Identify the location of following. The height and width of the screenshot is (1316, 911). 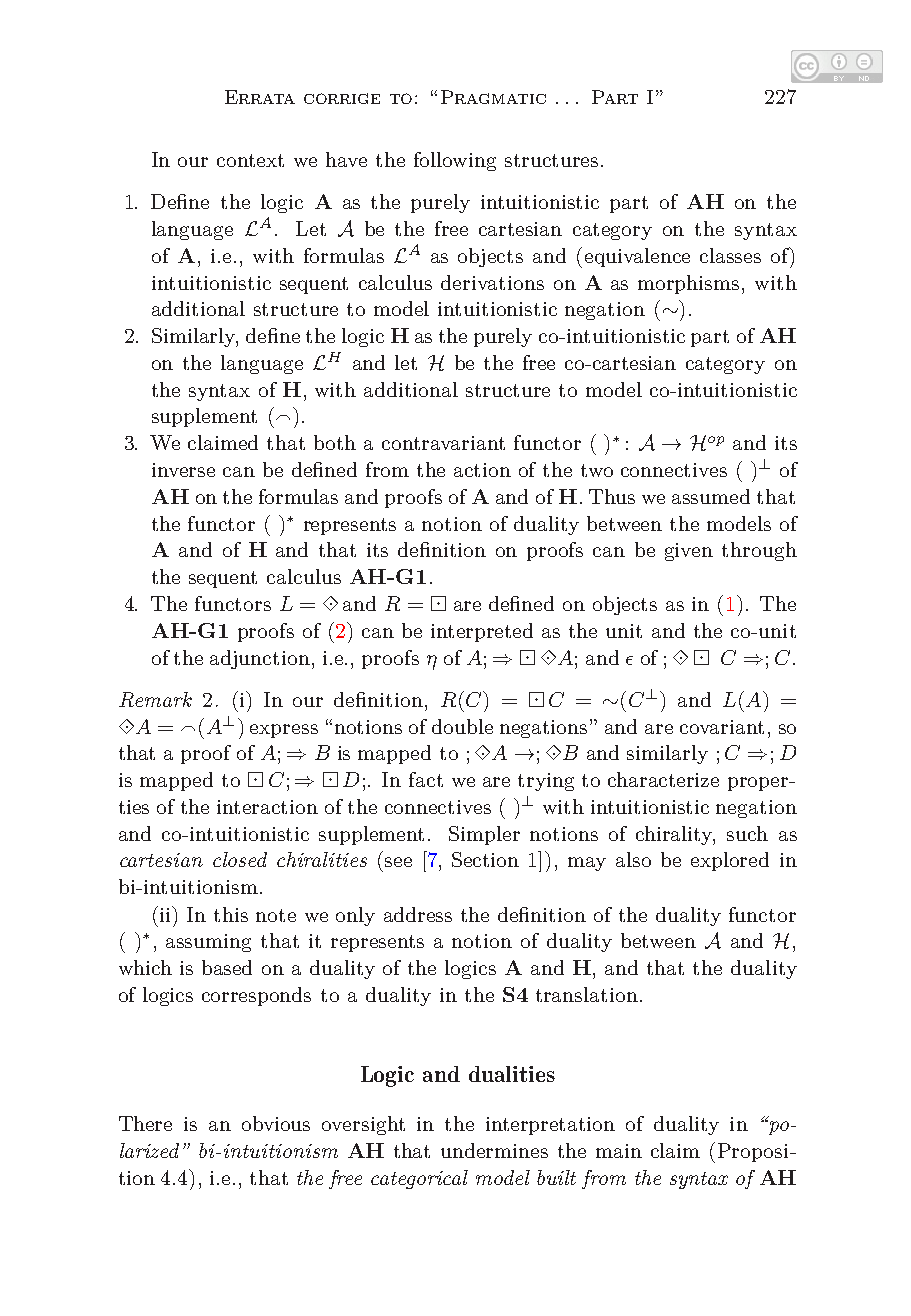
(455, 161).
